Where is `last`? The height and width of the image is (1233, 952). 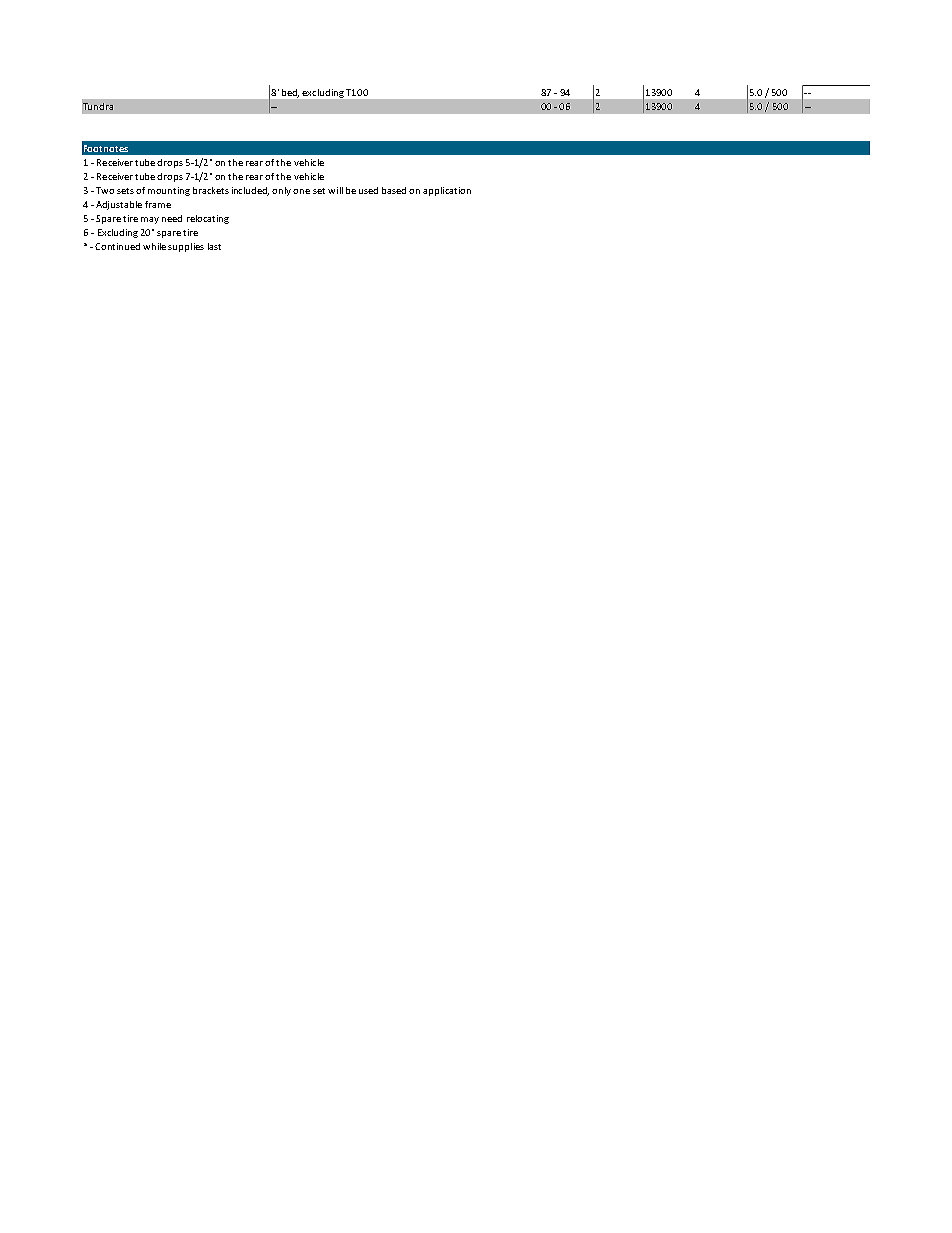 last is located at coordinates (214, 246).
